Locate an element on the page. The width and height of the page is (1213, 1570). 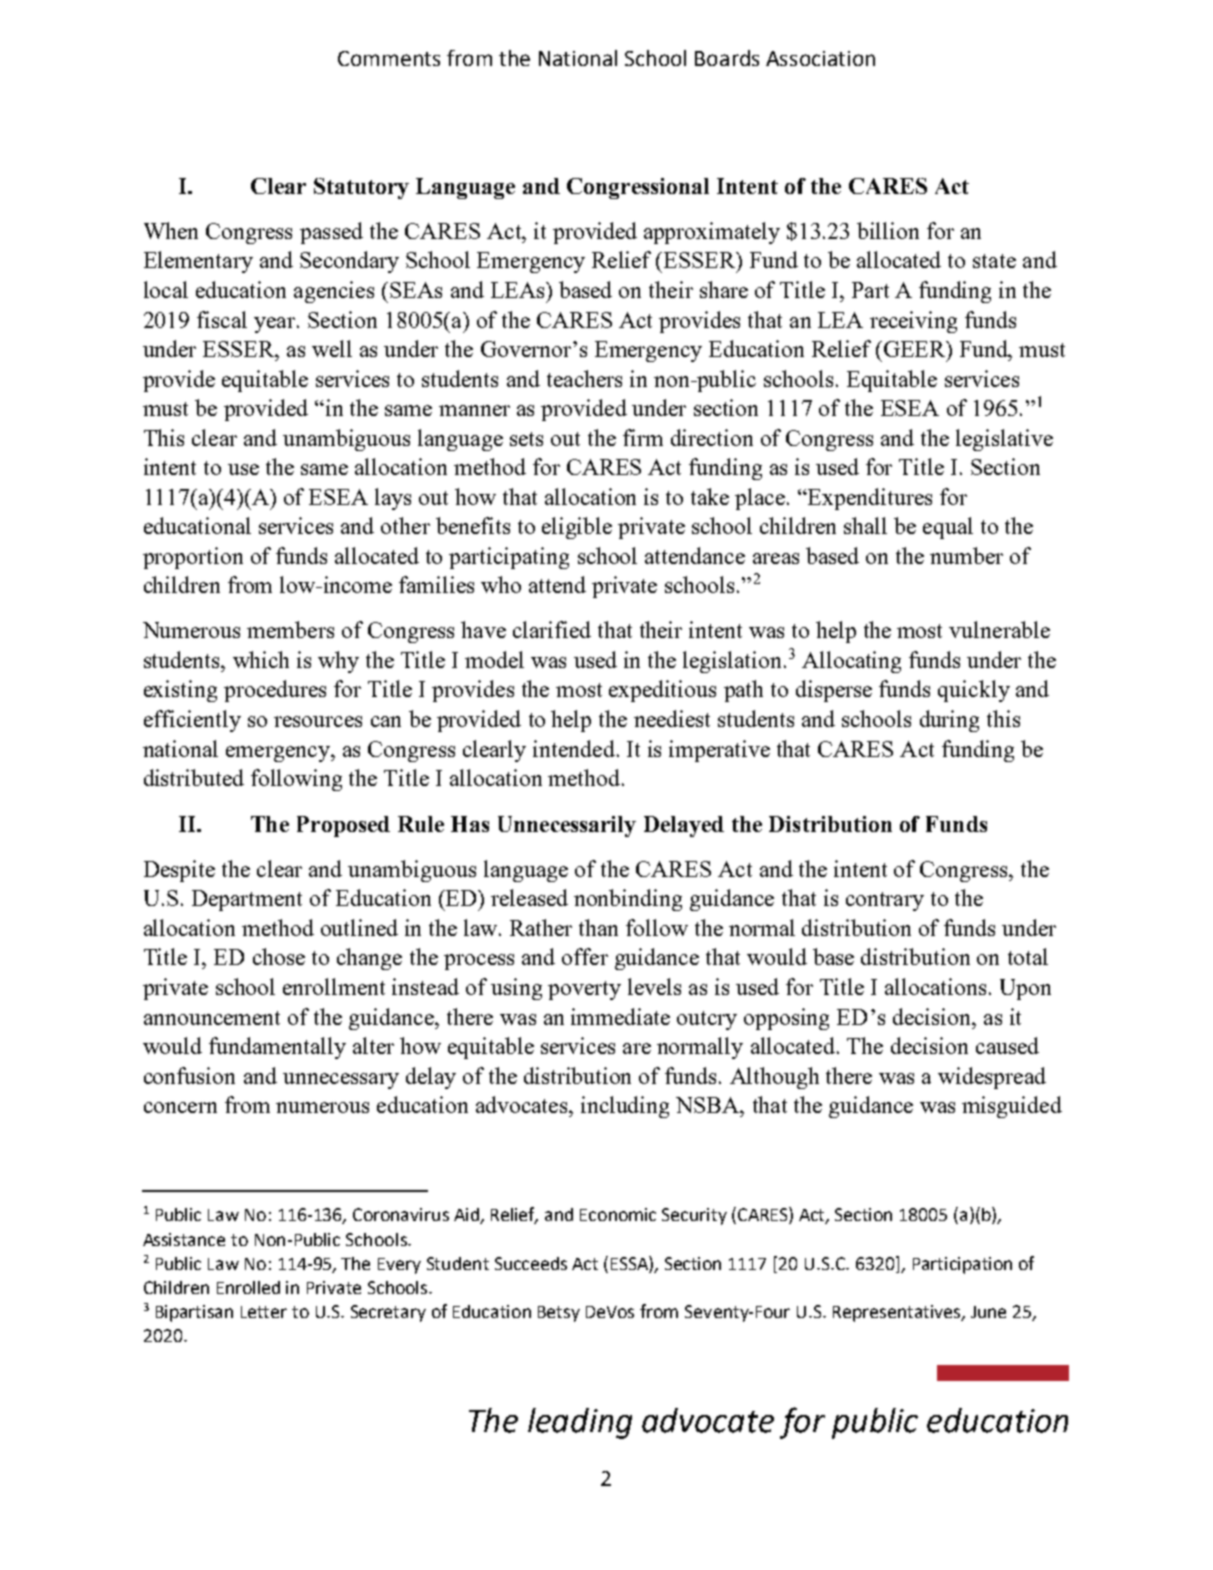
Letter is located at coordinates (264, 1312).
